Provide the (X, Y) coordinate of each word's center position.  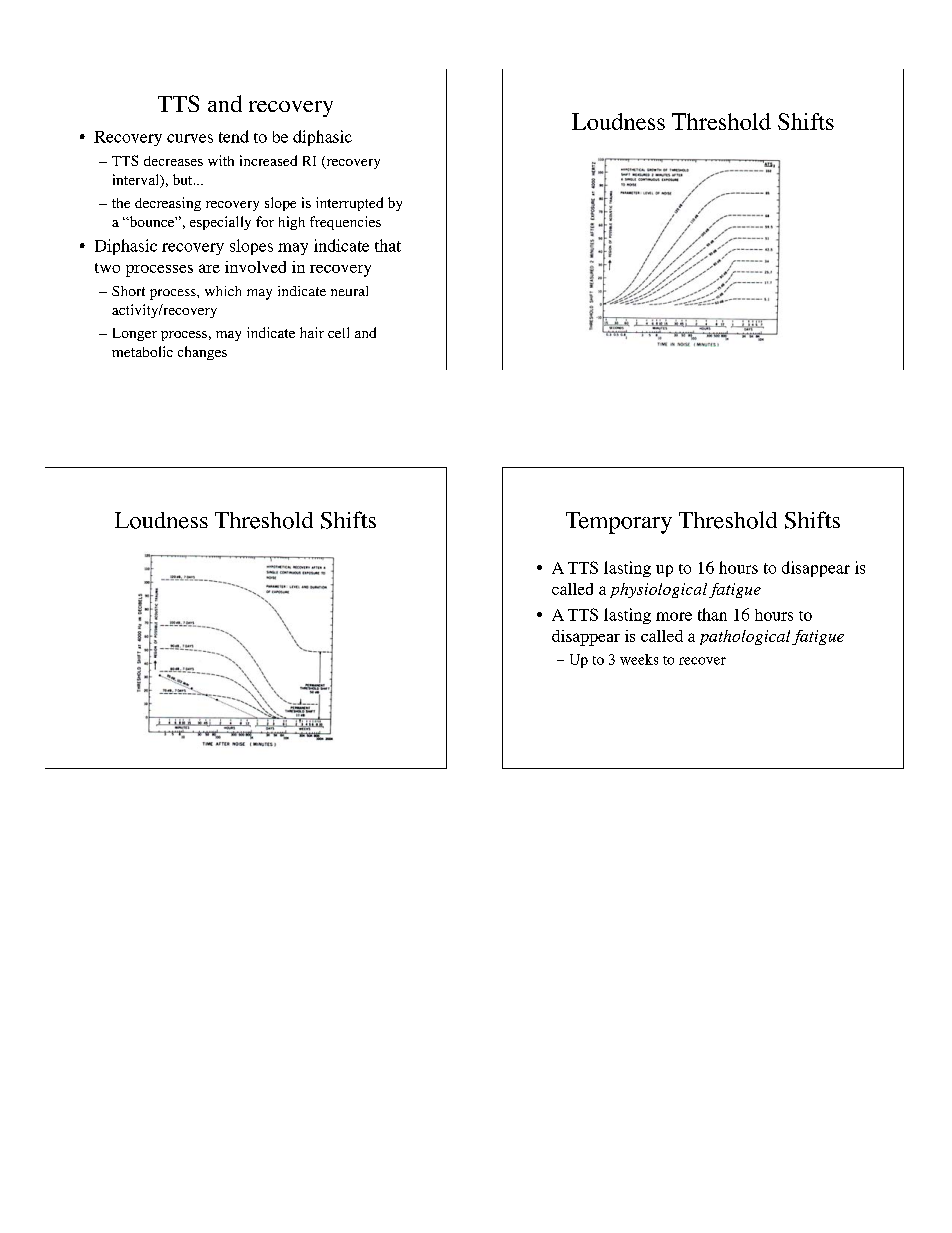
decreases (173, 161)
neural (349, 291)
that (388, 245)
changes (202, 353)
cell (338, 332)
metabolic (142, 351)
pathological (745, 637)
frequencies (345, 223)
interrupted (349, 204)
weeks (639, 659)
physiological (658, 590)
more (674, 616)
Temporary (619, 523)
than (712, 614)
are (209, 268)
